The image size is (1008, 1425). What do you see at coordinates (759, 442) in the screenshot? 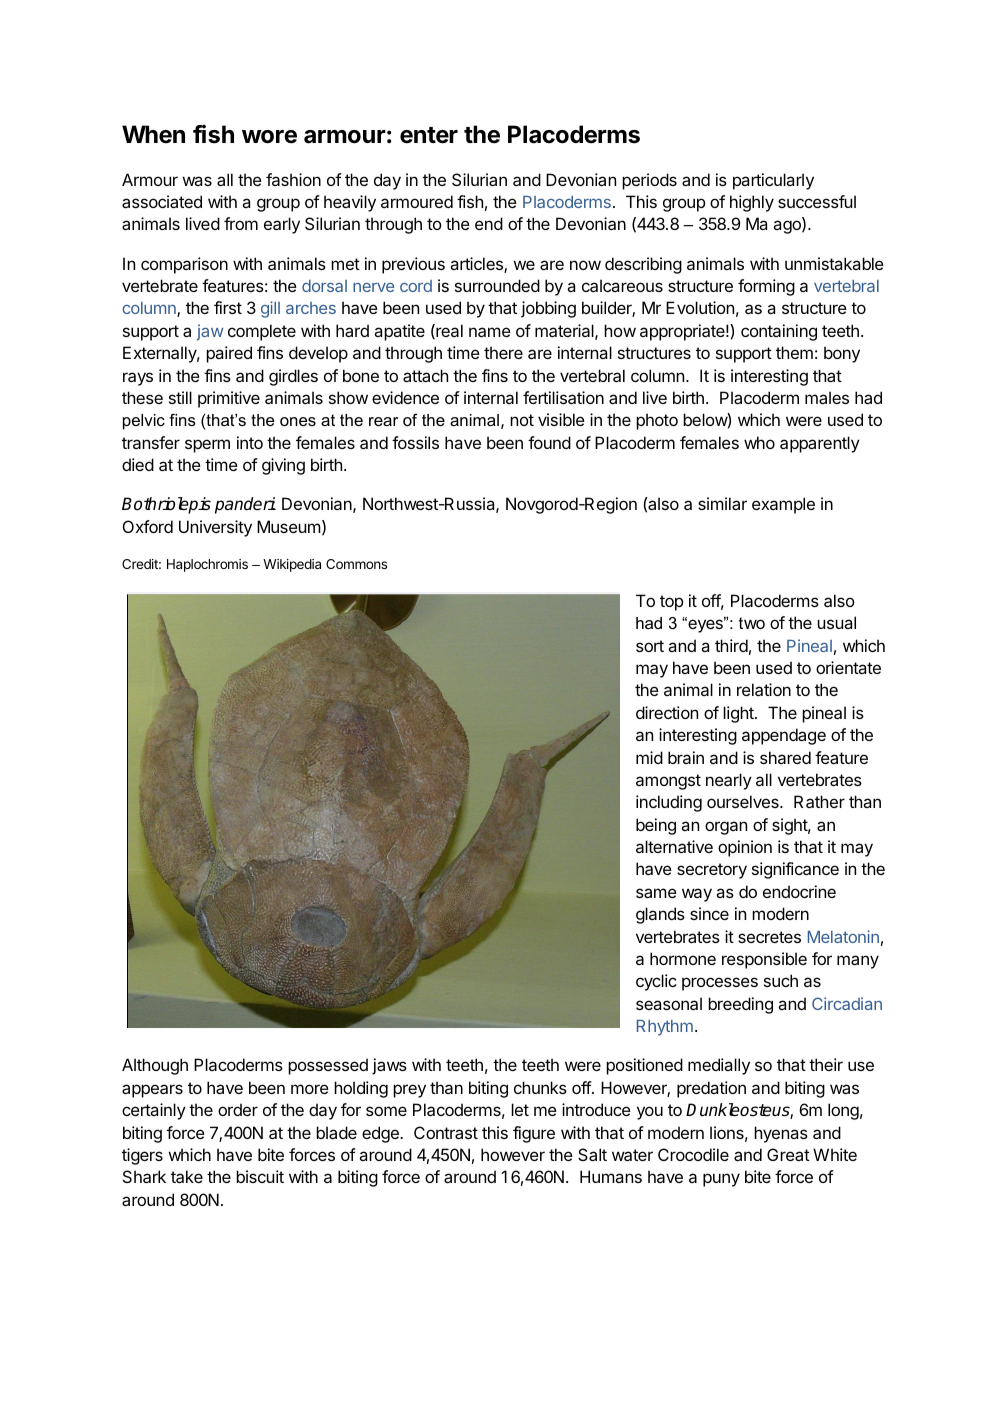
I see `who` at bounding box center [759, 442].
